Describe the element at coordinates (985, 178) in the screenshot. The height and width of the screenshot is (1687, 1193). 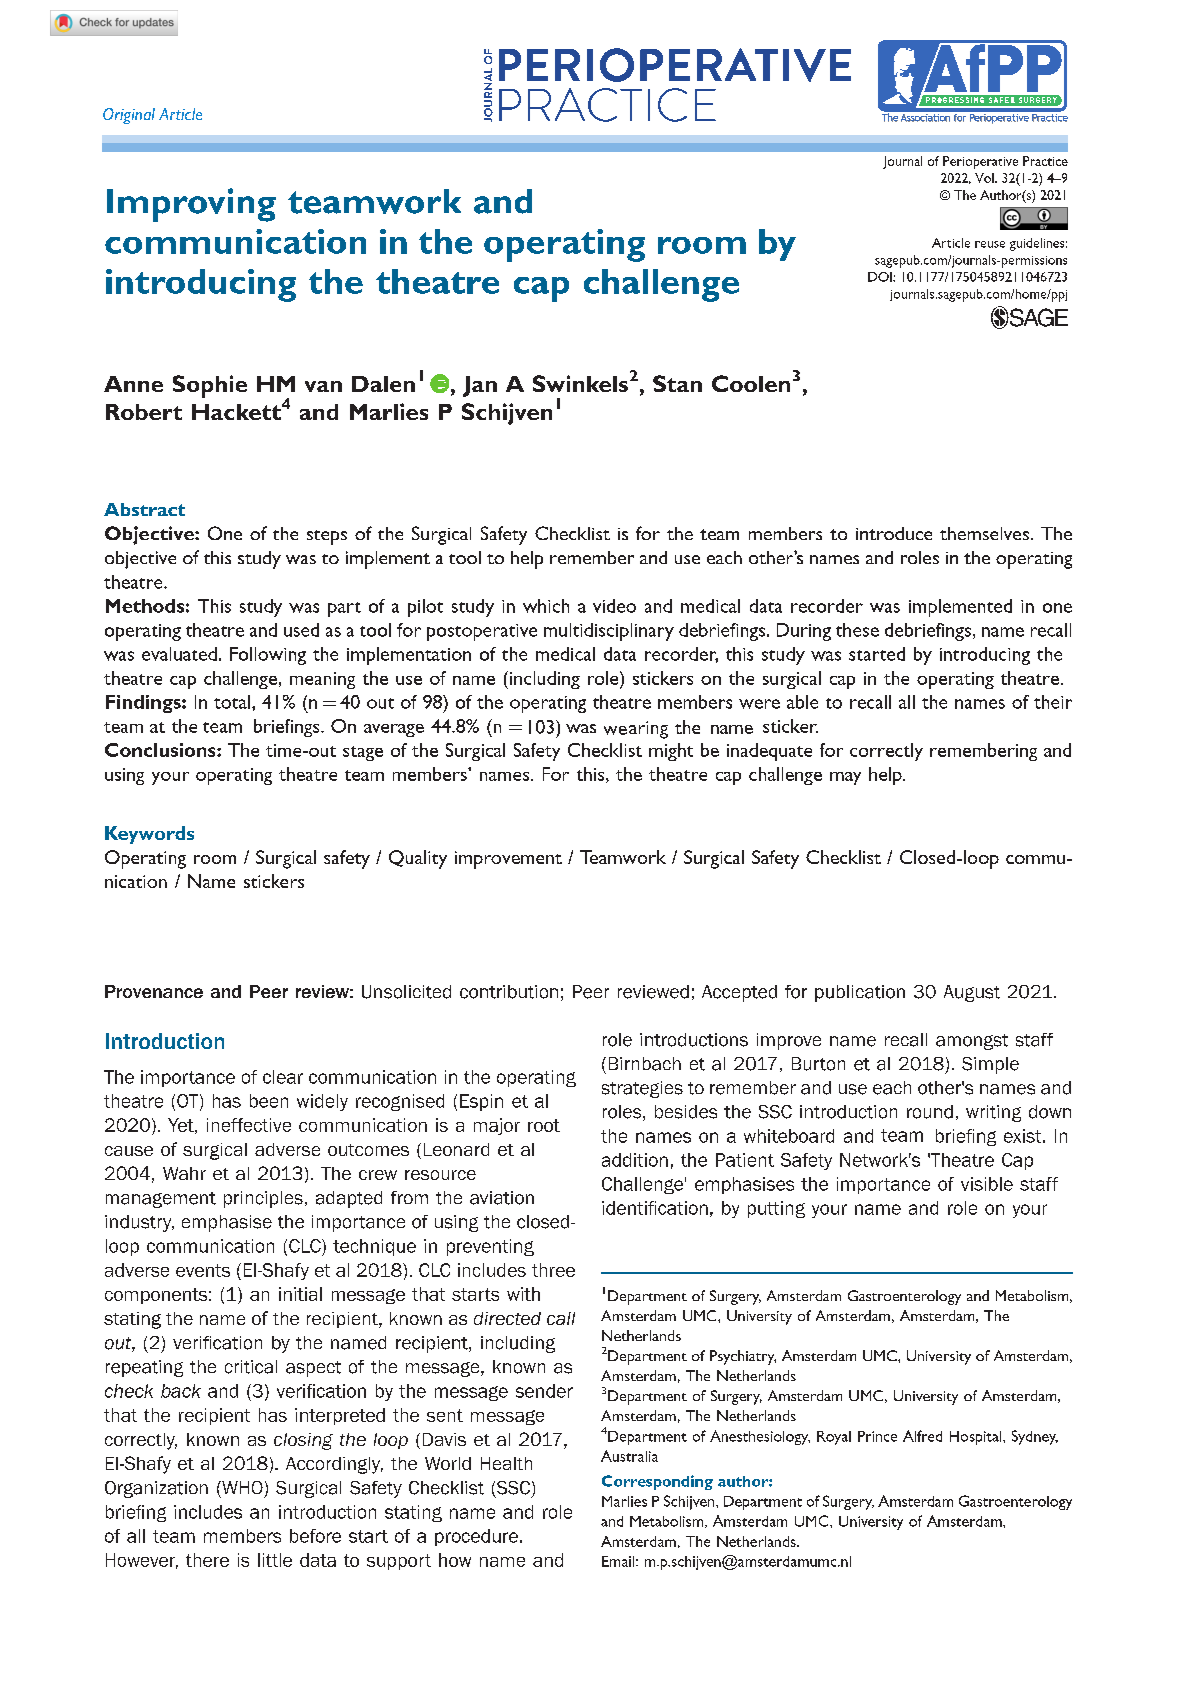
I see `Vol` at that location.
